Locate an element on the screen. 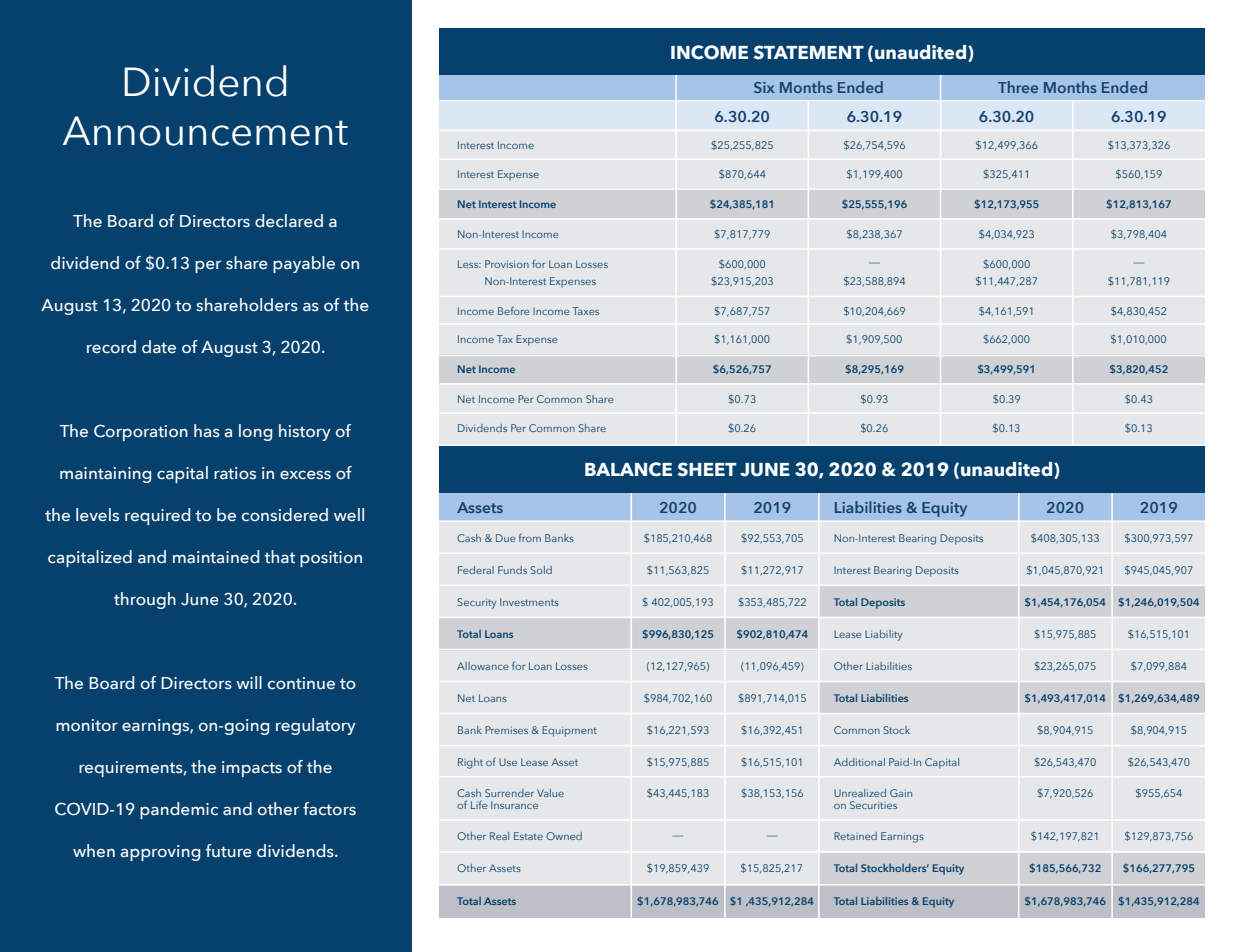 Image resolution: width=1233 pixels, height=952 pixels. Owned is located at coordinates (564, 836).
